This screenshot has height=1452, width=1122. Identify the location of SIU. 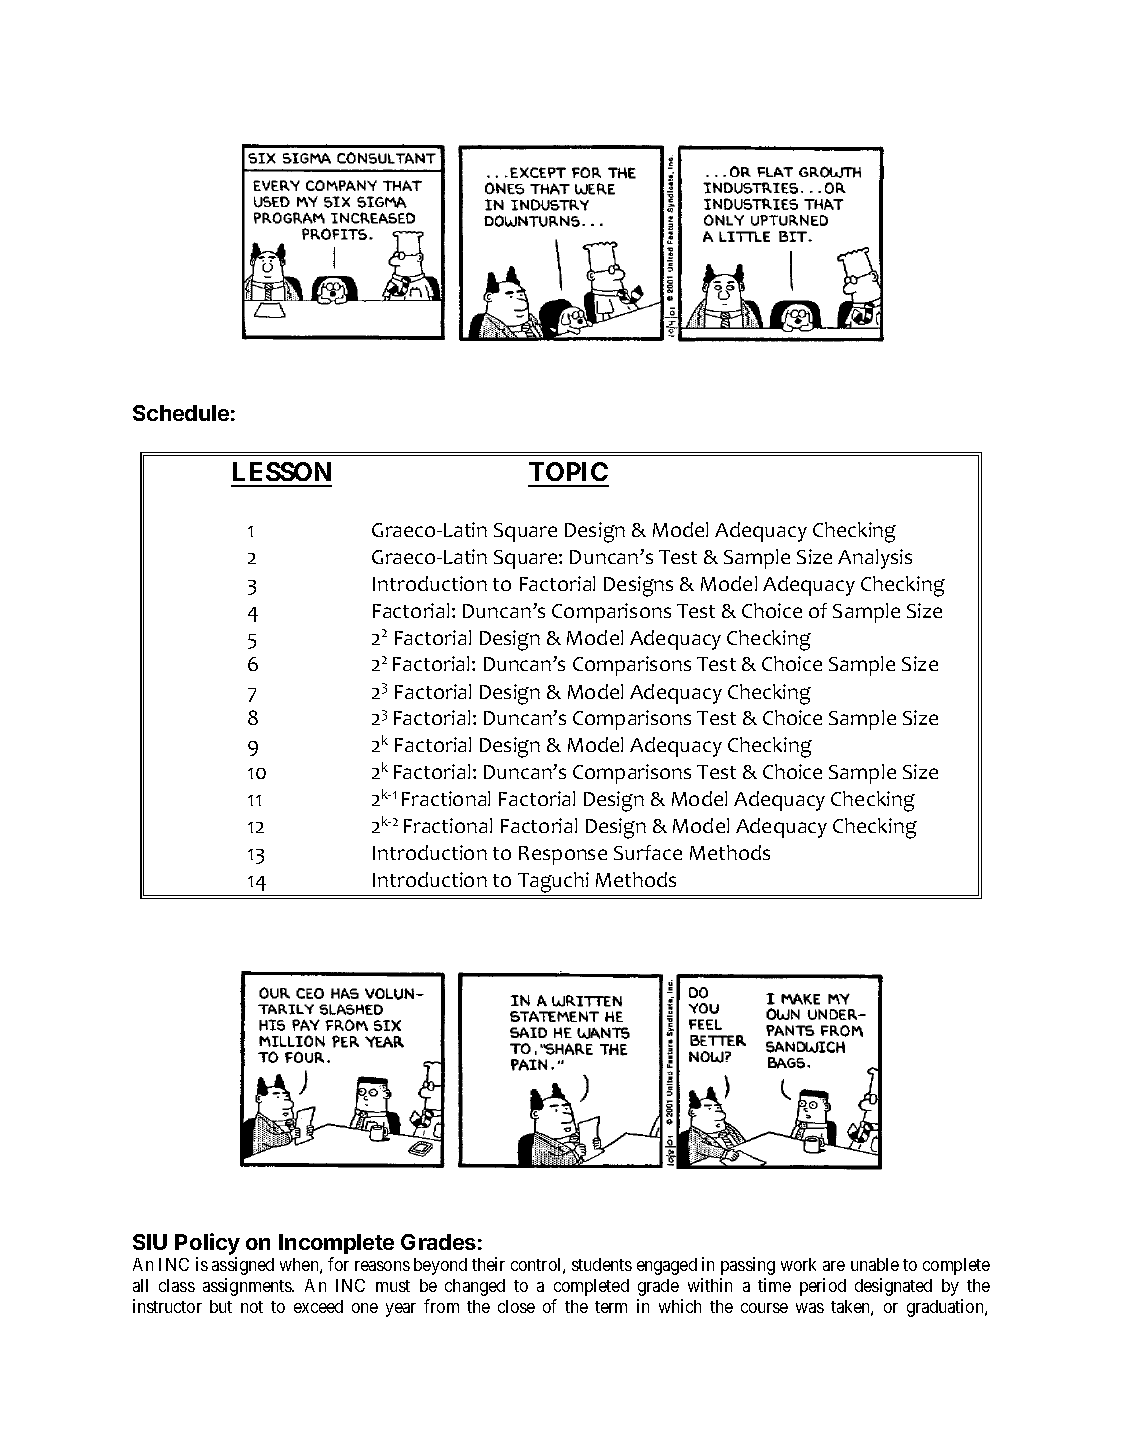
(150, 1242).
